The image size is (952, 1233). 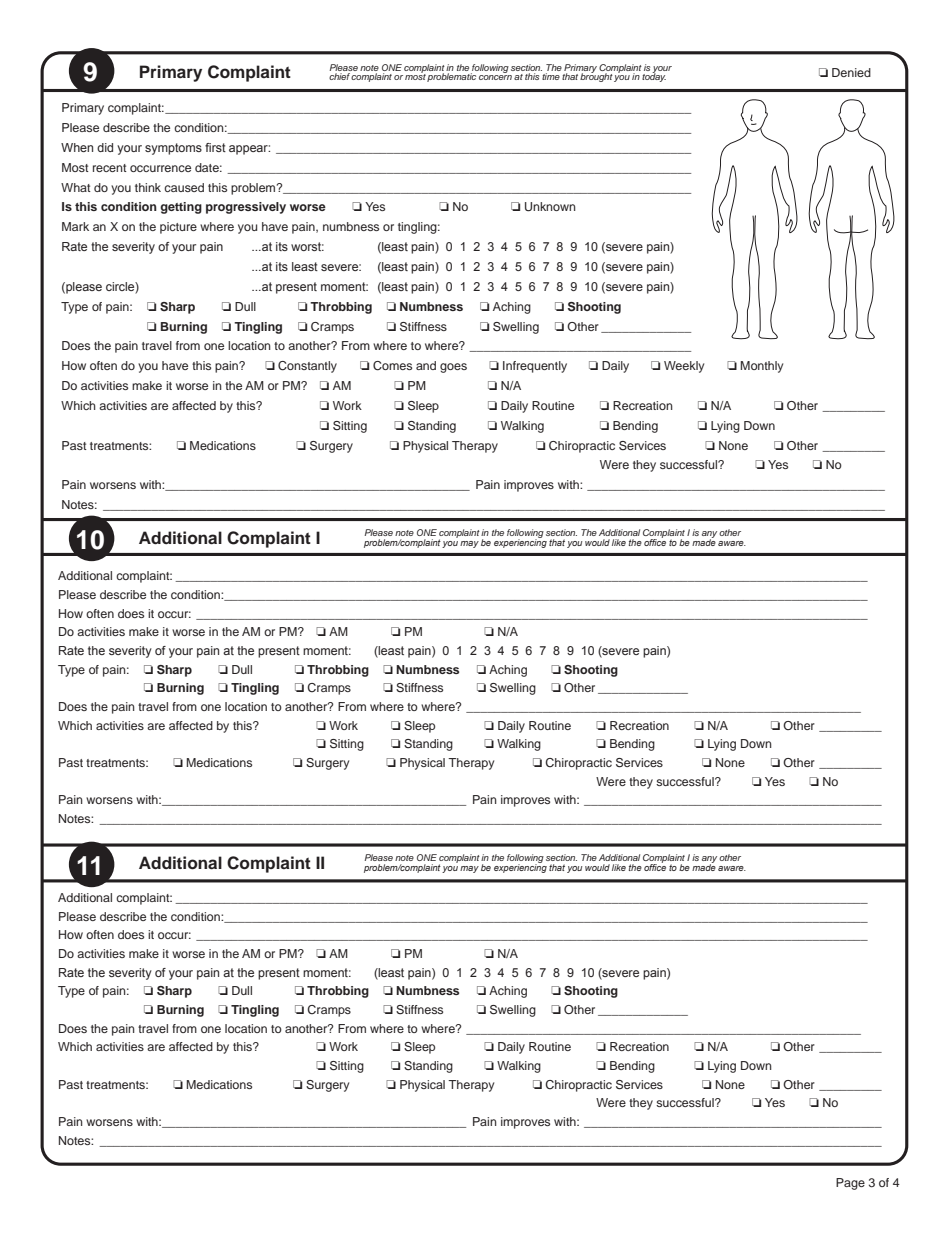 I want to click on Weekly, so click(x=684, y=367).
